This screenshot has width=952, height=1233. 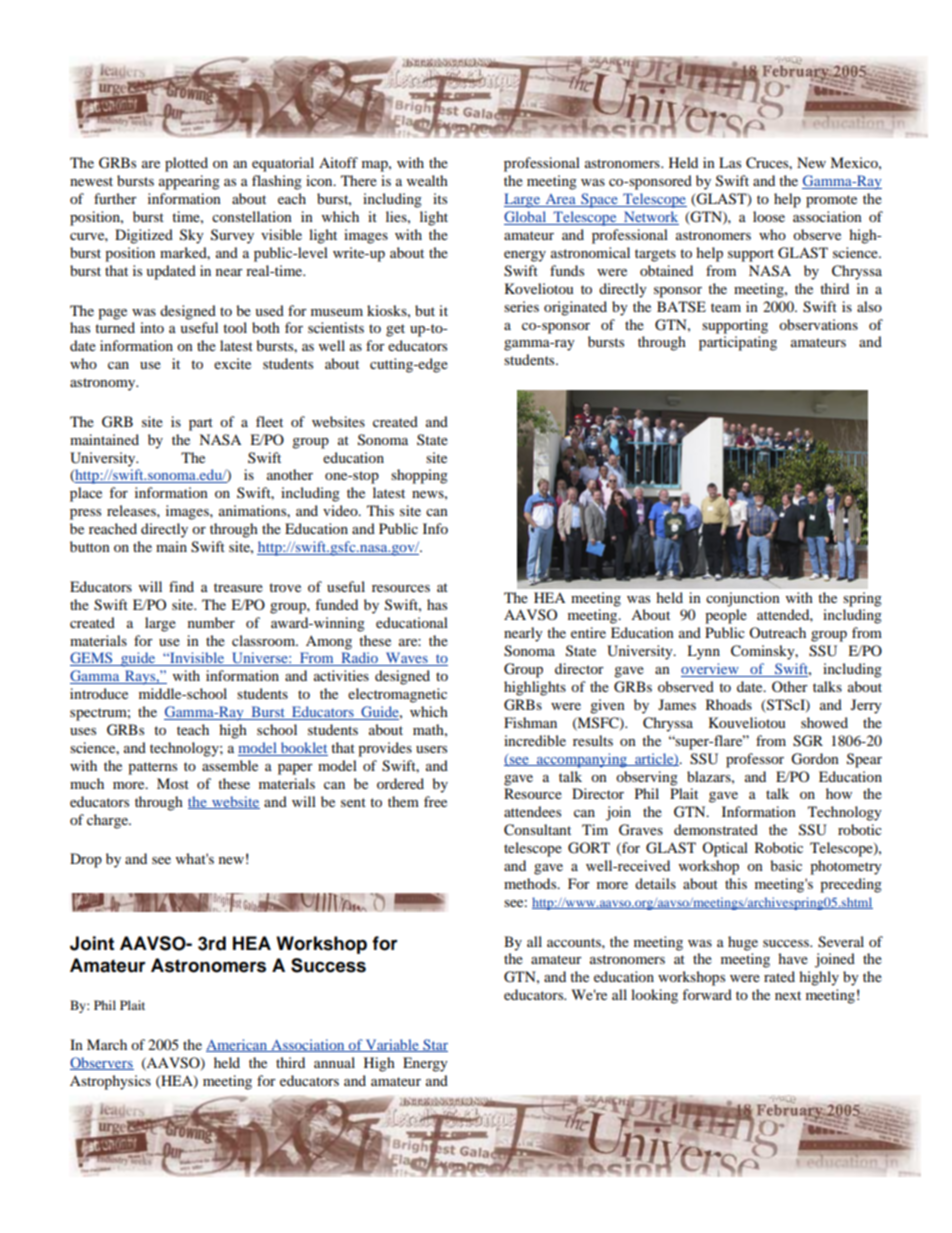 What do you see at coordinates (152, 768) in the screenshot?
I see `patterns` at bounding box center [152, 768].
